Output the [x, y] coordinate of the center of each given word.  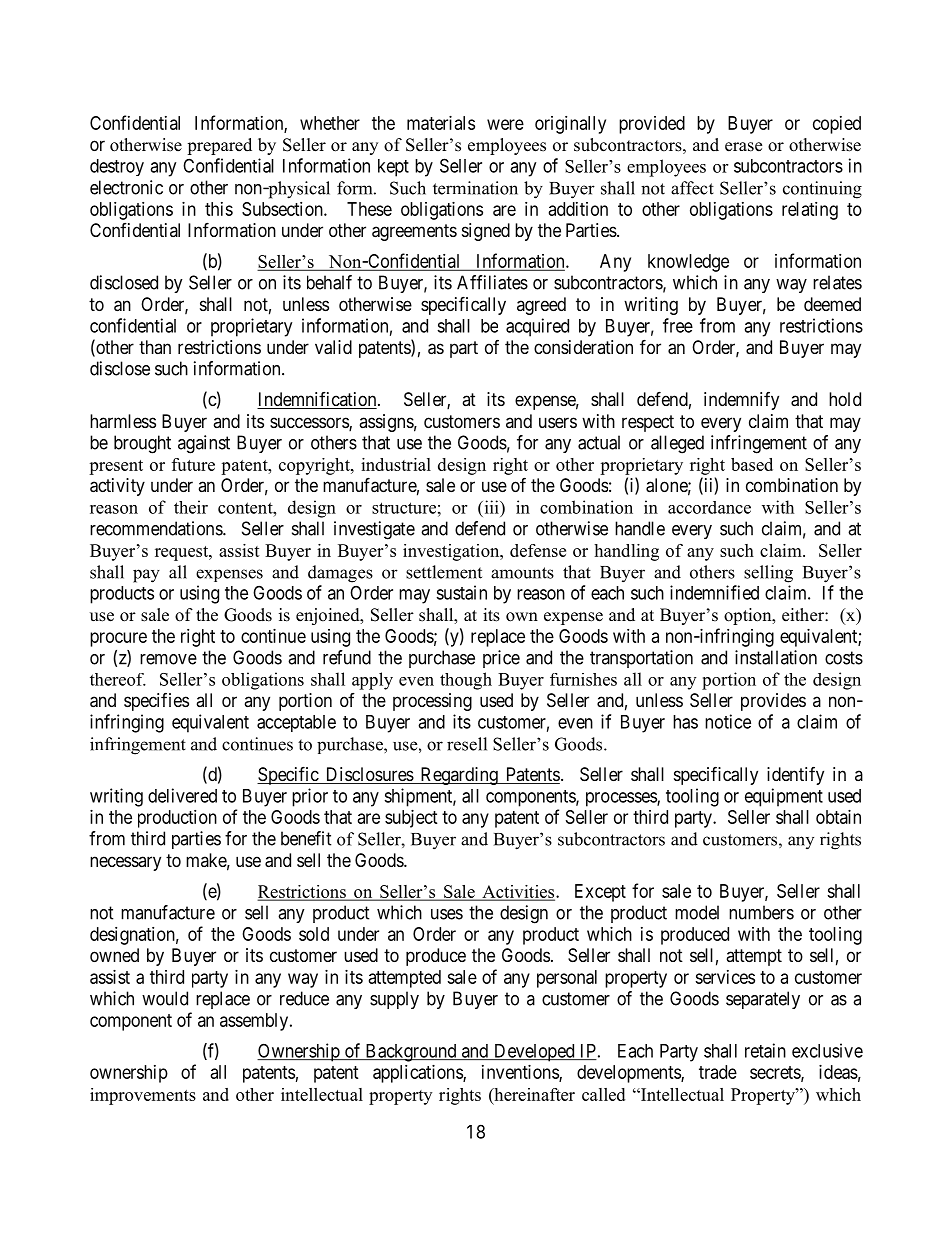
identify [795, 776]
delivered [182, 795]
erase [743, 147]
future [193, 464]
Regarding [459, 776]
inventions [521, 1073]
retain [765, 1050]
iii [491, 507]
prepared [219, 146]
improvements [143, 1096]
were [505, 124]
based [752, 464]
